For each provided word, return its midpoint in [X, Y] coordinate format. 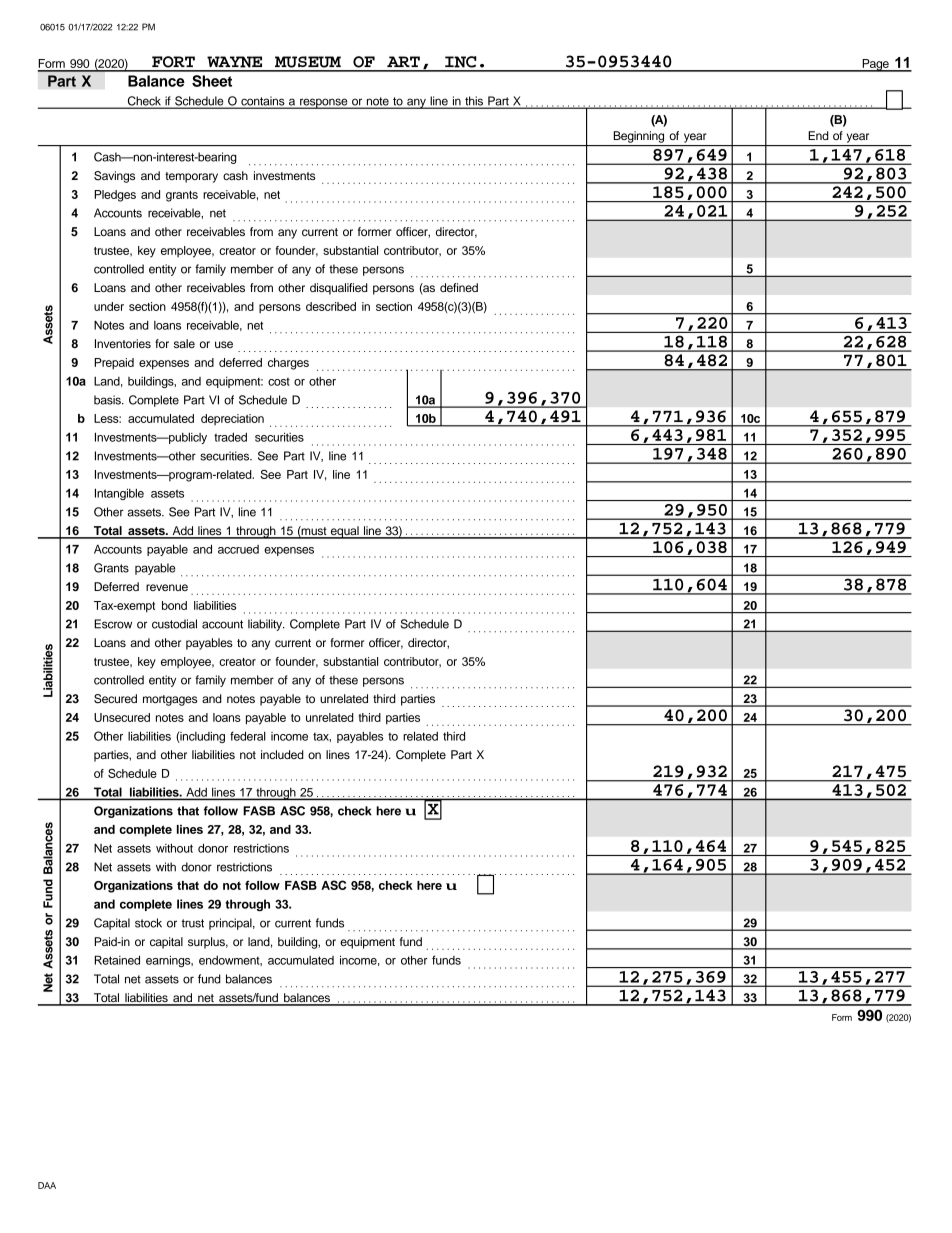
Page [875, 65]
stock [148, 923]
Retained [117, 960]
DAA [47, 1185]
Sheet [212, 81]
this [474, 102]
